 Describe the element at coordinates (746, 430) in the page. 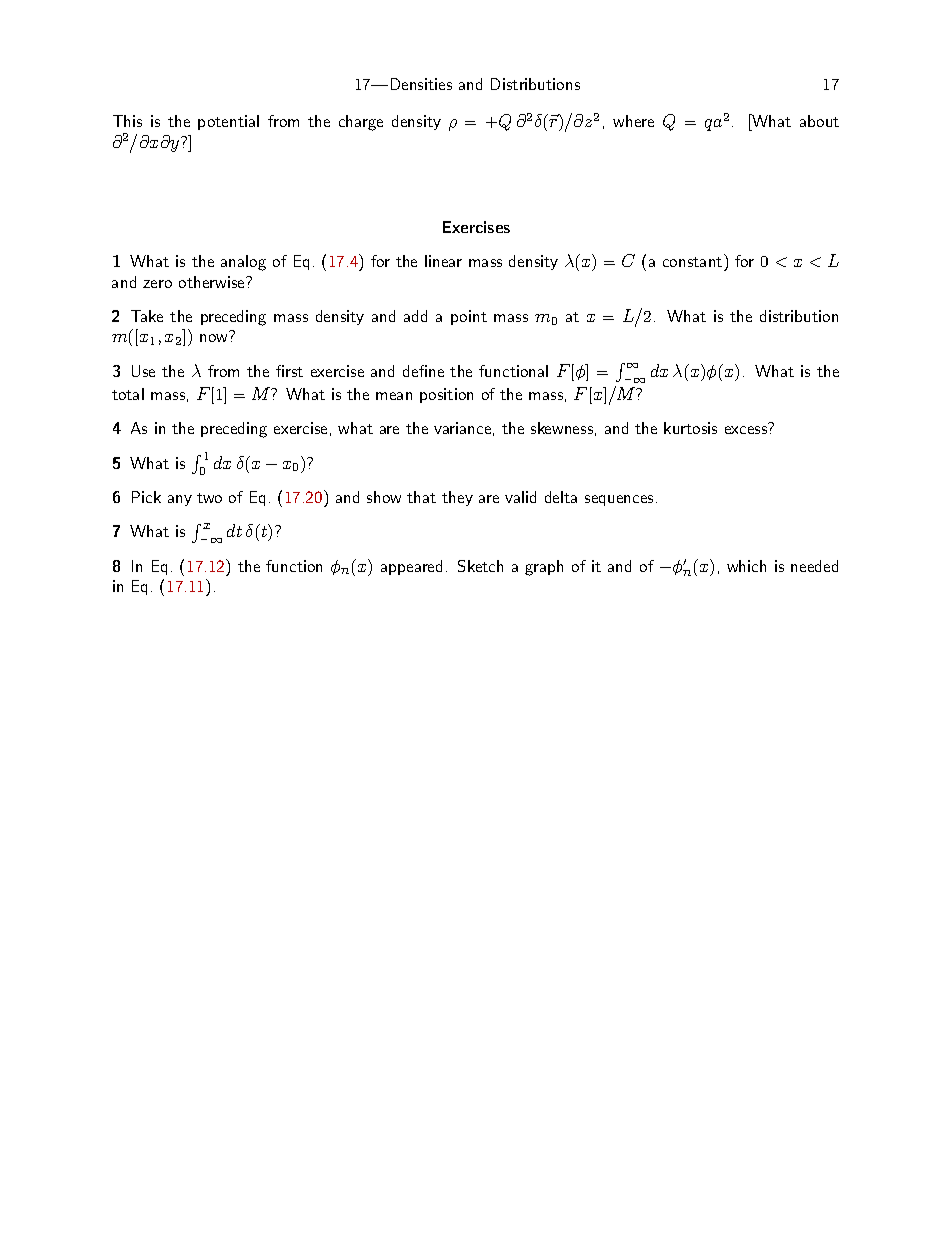

I see `excess` at that location.
